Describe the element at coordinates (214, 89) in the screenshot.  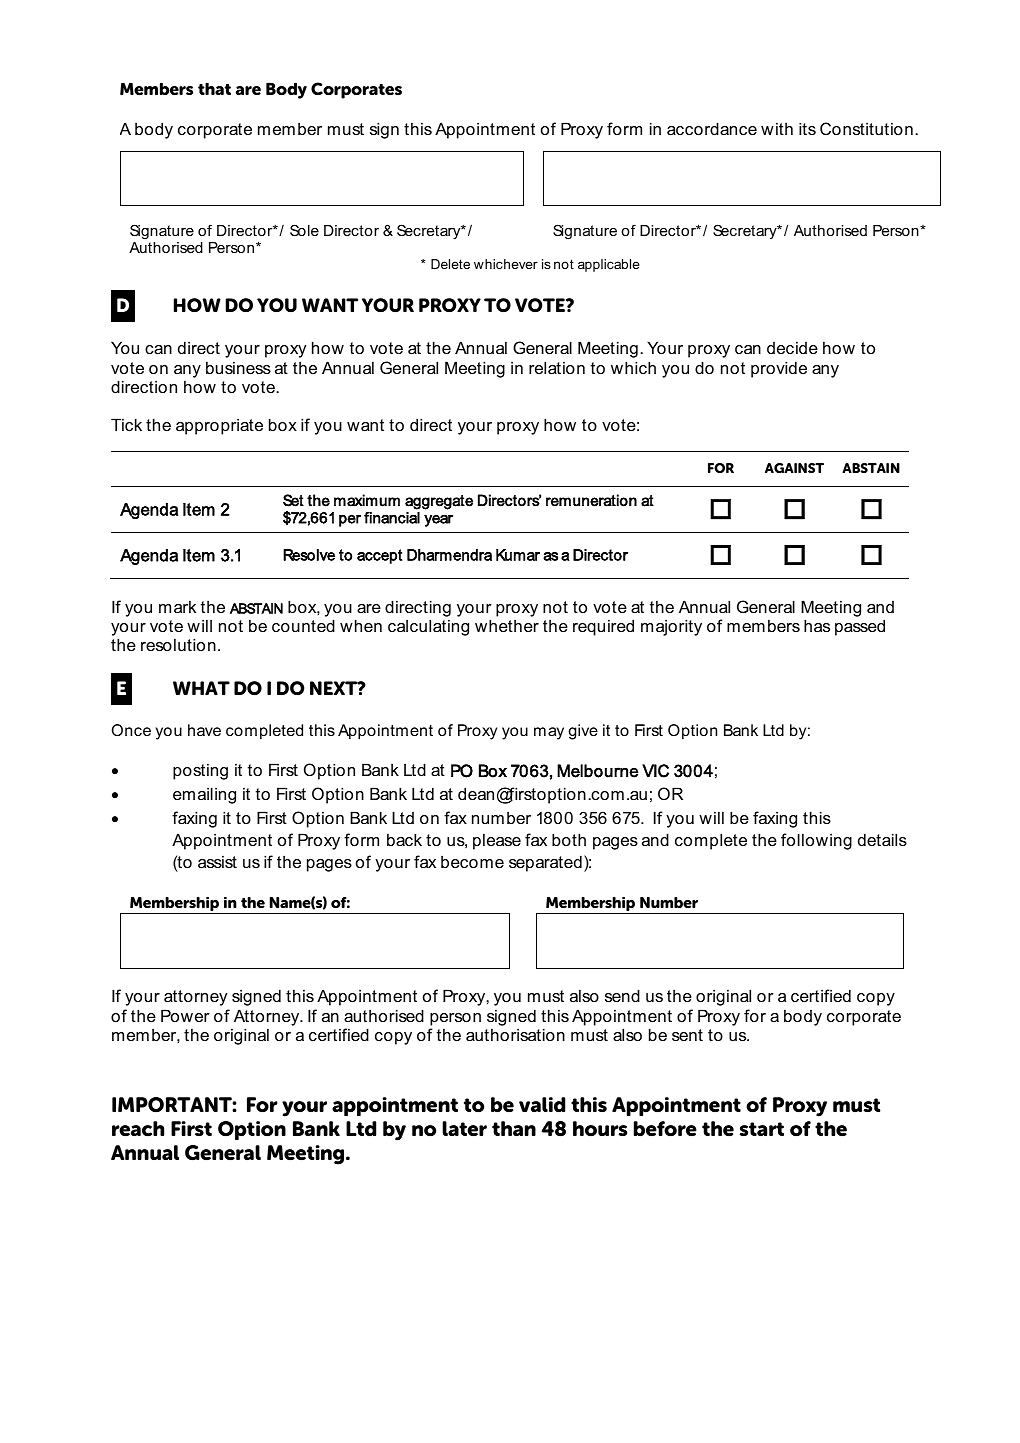
I see `that` at that location.
